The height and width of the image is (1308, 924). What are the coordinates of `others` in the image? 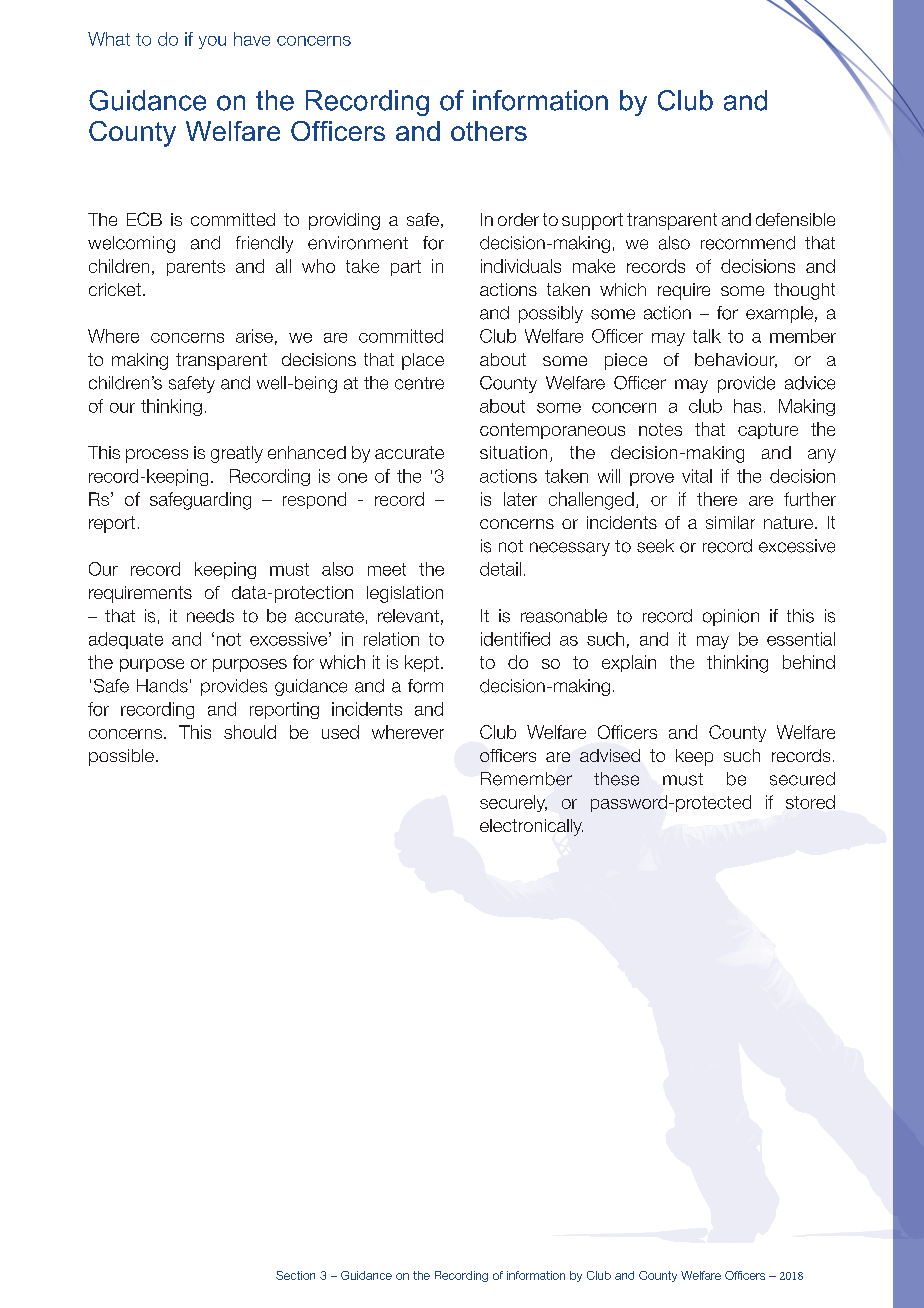 It's located at (489, 131).
